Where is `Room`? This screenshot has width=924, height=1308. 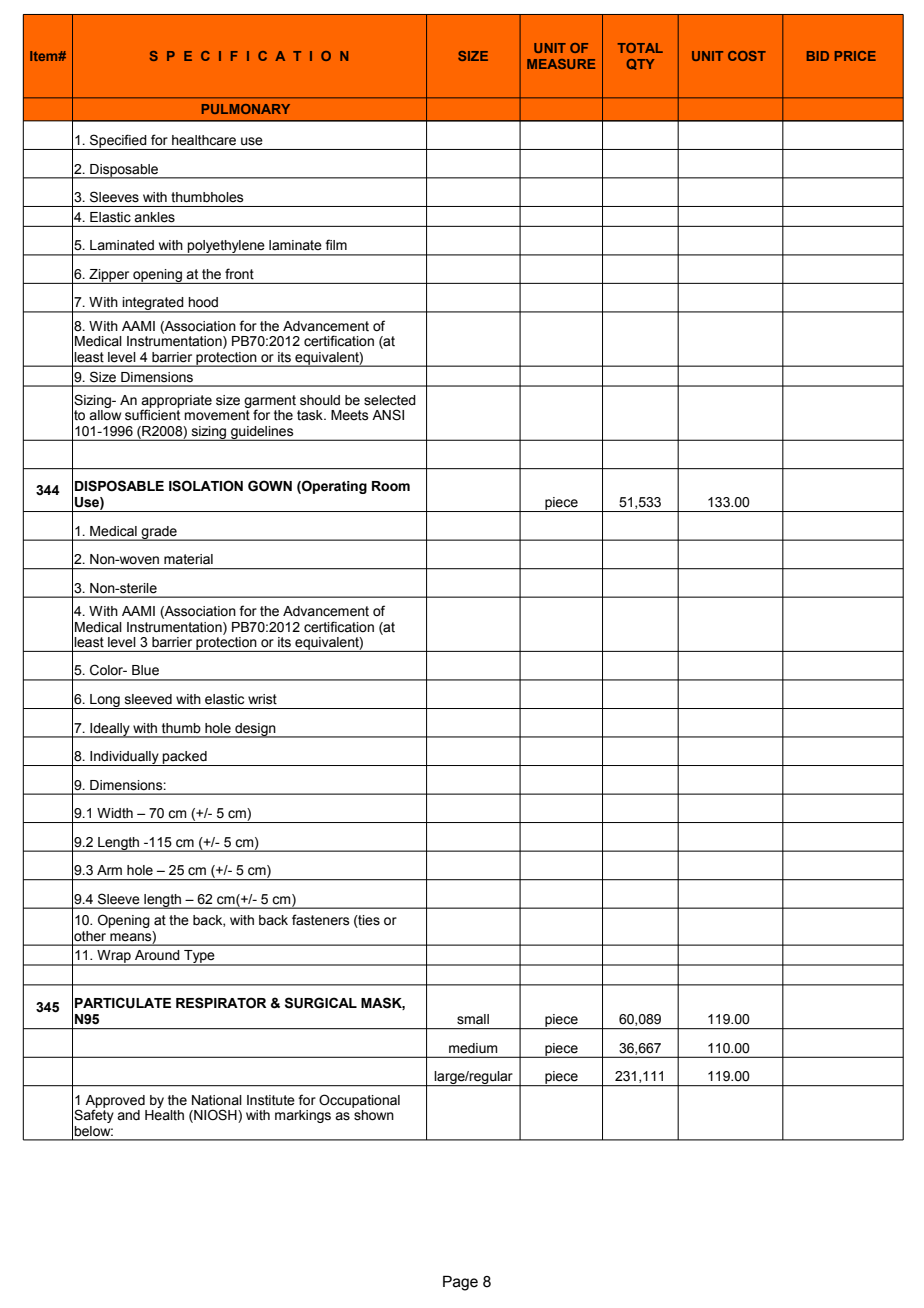
Room is located at coordinates (391, 486).
